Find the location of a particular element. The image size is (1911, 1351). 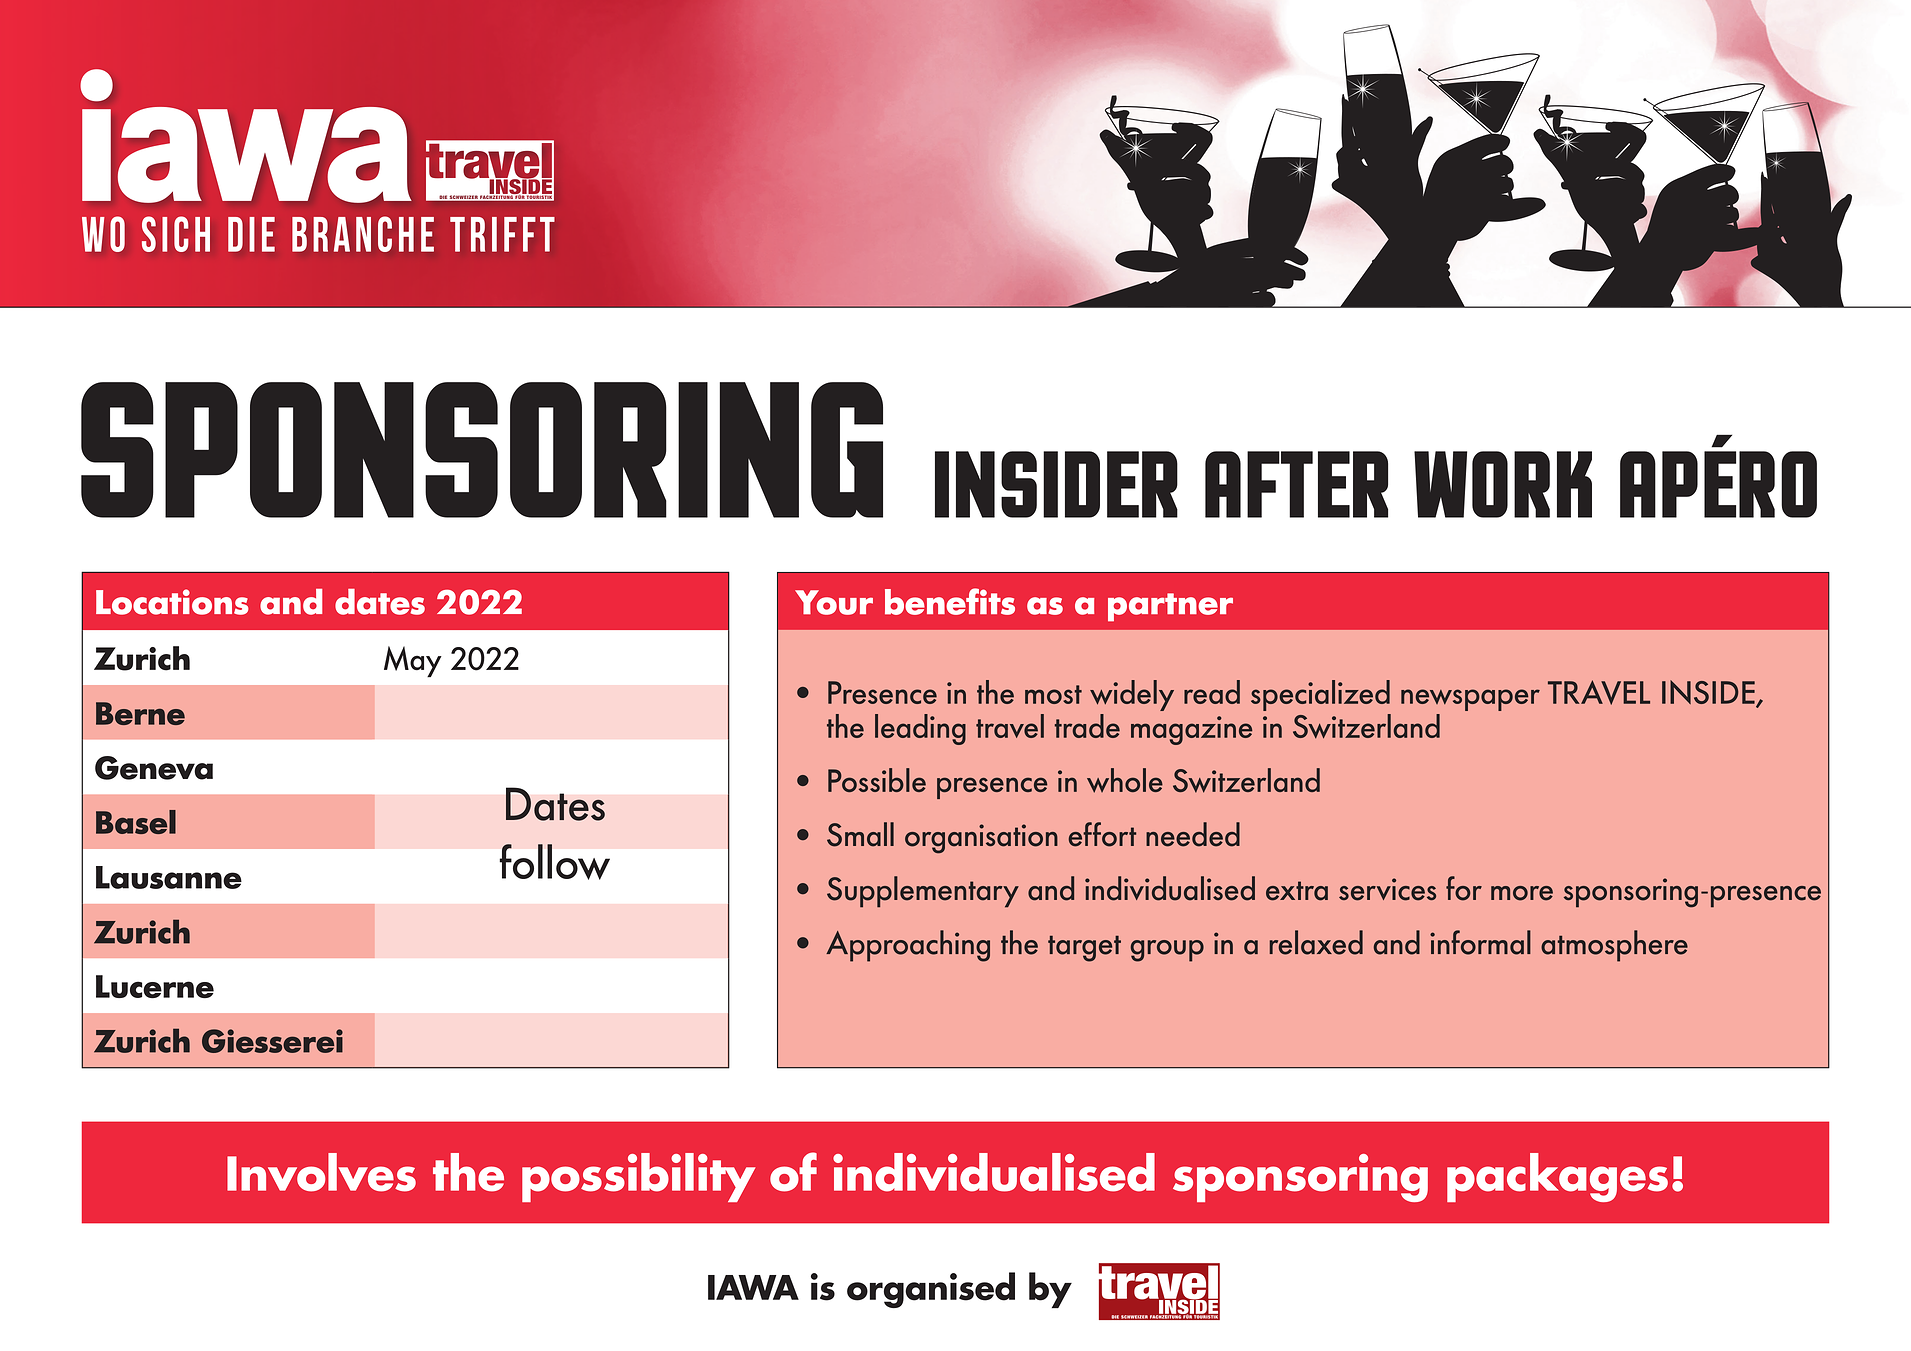

Supplementary is located at coordinates (923, 892).
